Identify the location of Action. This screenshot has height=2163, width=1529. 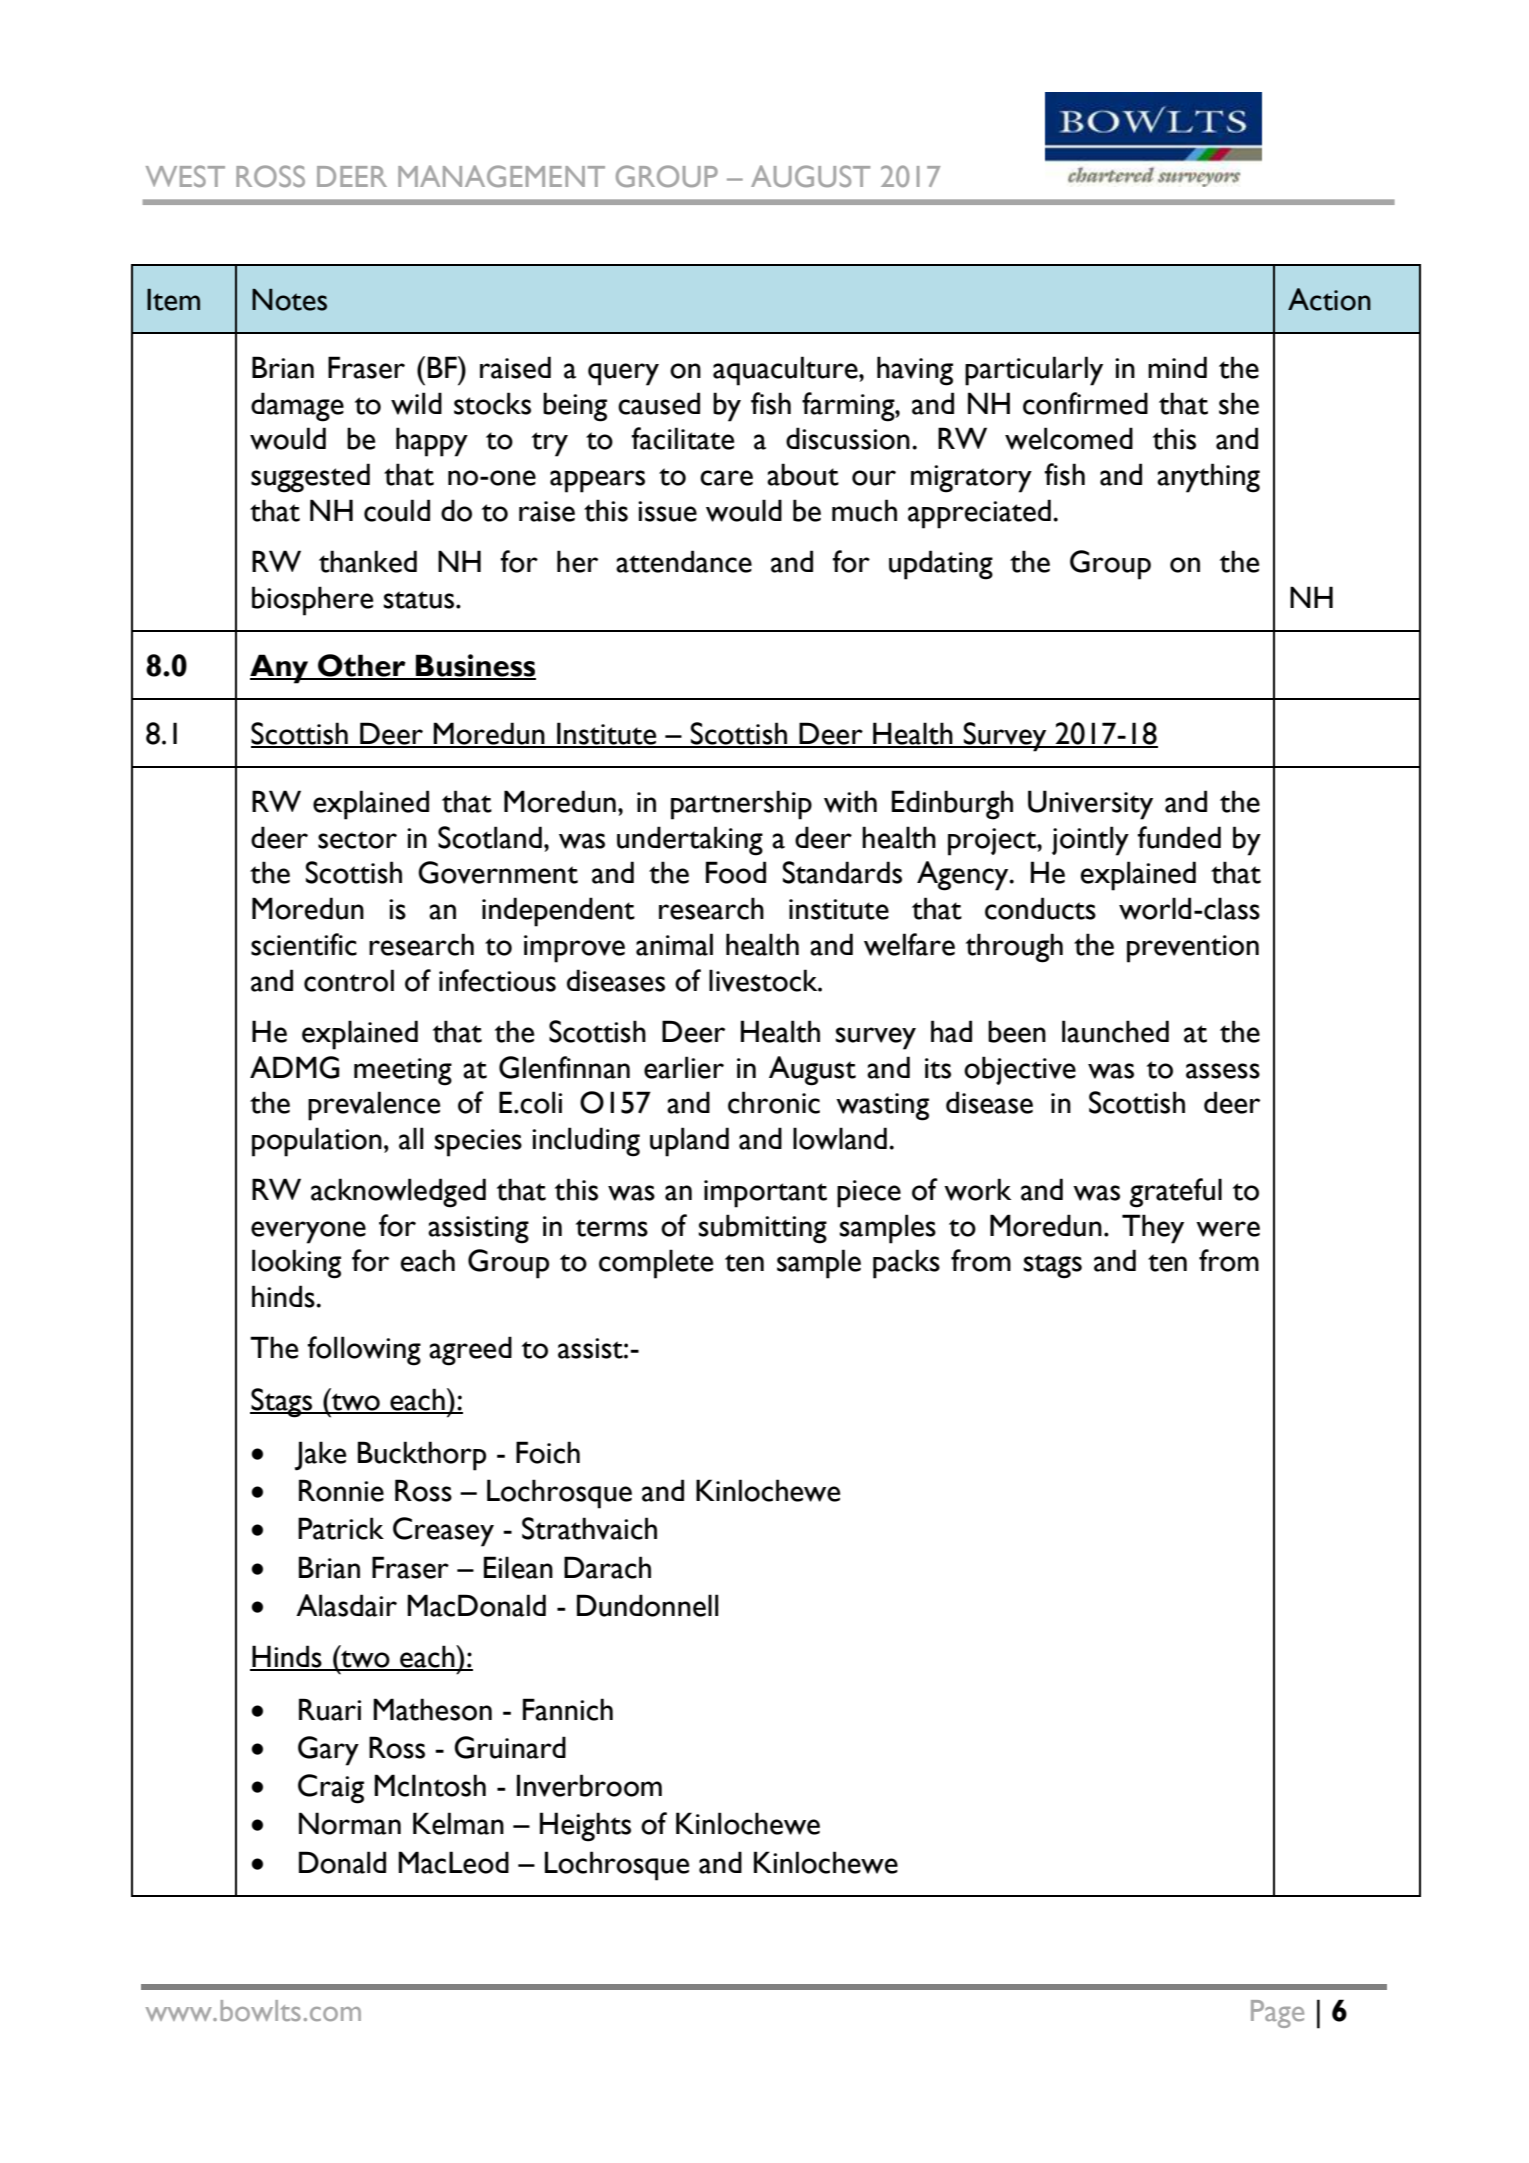
(1329, 299).
